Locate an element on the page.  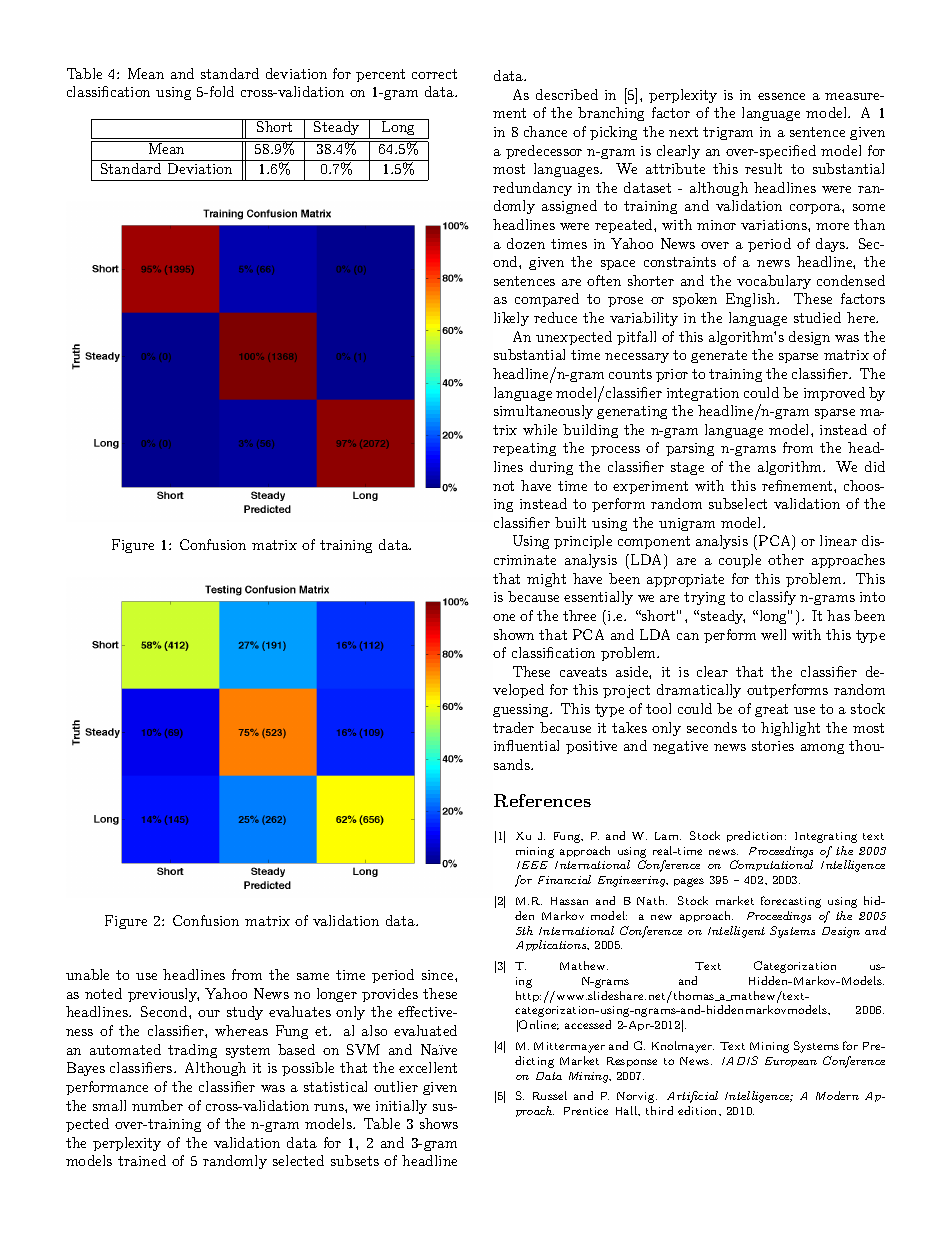
parsing is located at coordinates (690, 449).
